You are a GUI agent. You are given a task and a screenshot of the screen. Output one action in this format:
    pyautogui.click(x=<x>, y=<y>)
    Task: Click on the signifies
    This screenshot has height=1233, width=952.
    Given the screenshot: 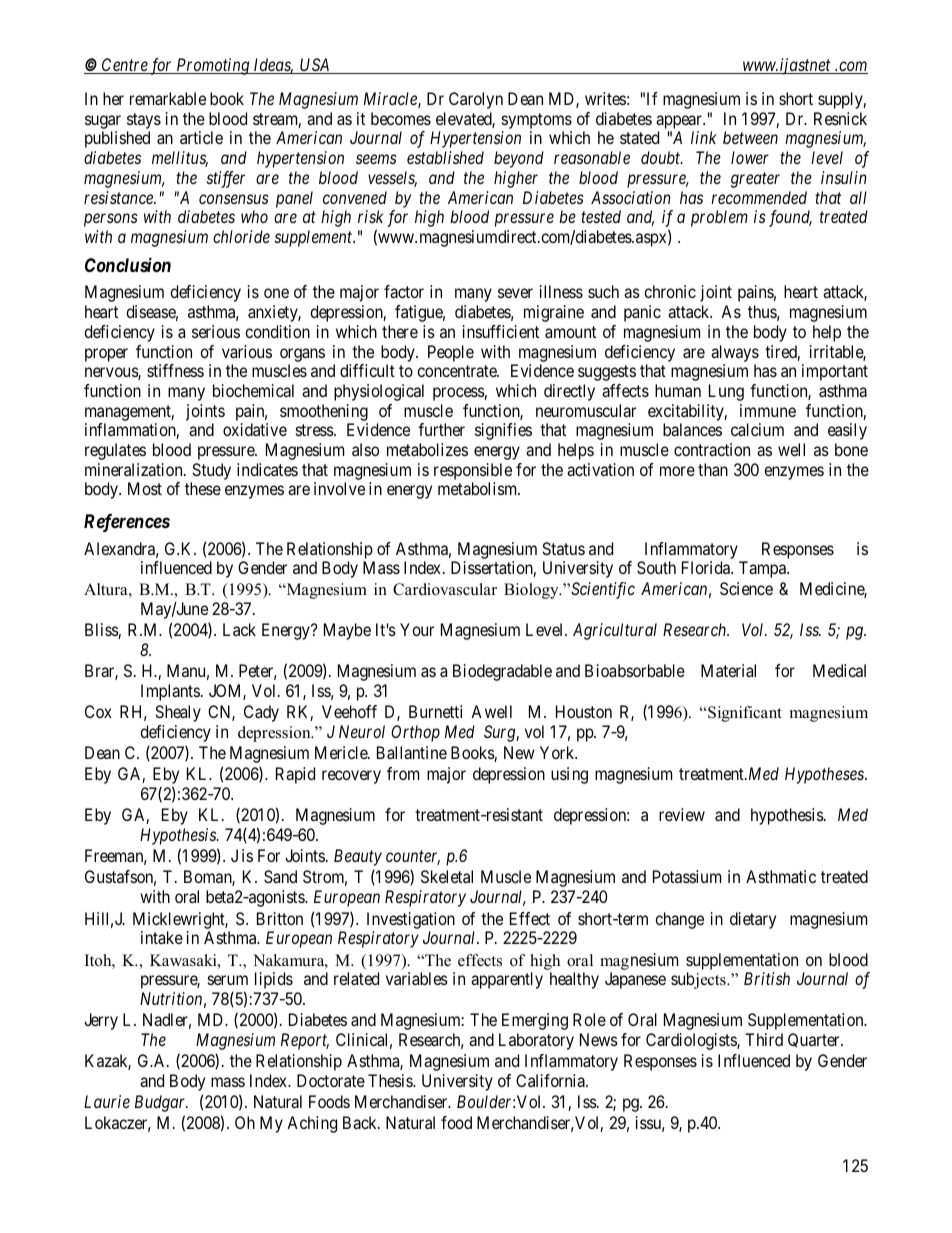 What is the action you would take?
    pyautogui.click(x=503, y=431)
